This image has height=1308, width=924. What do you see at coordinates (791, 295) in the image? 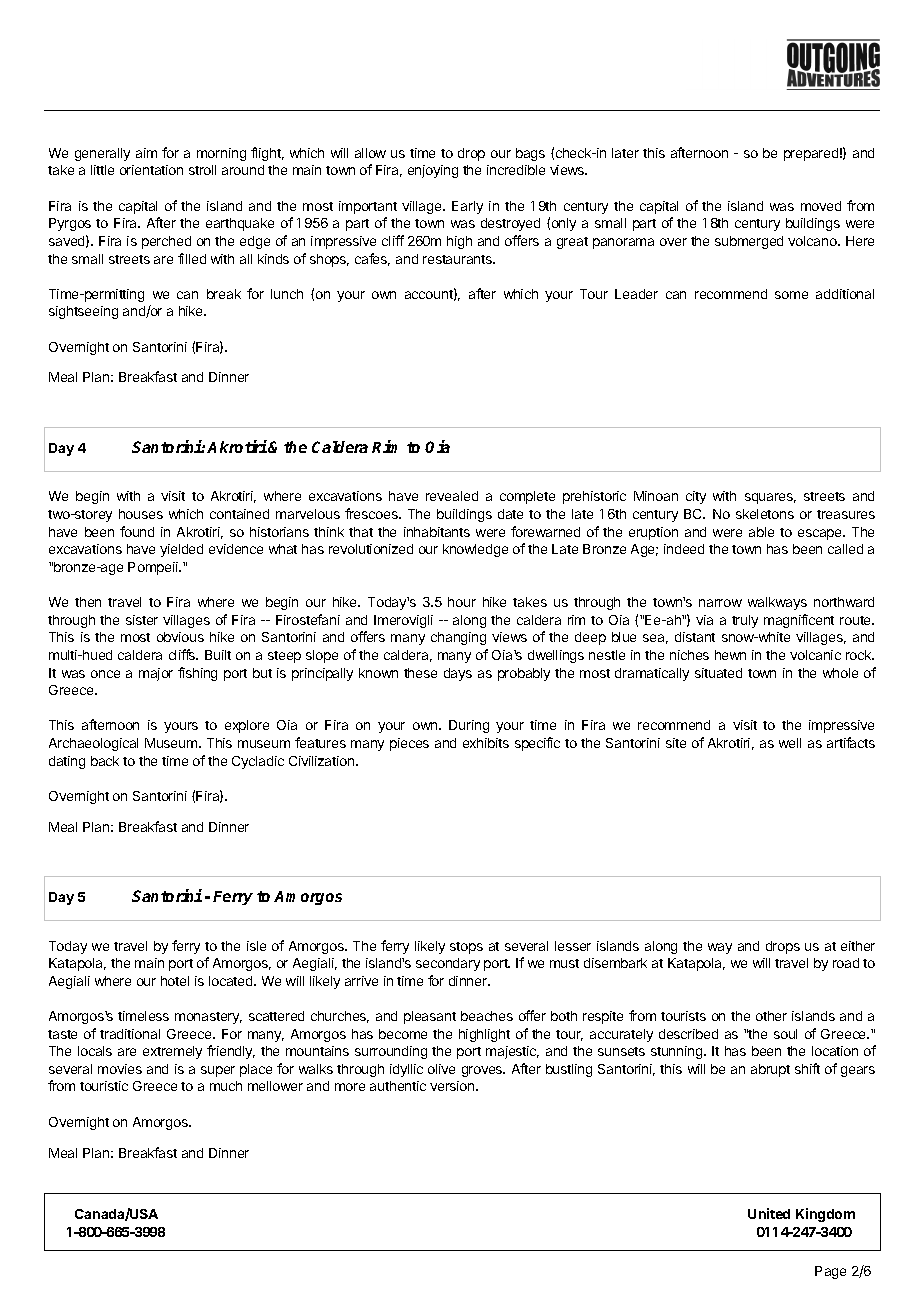
I see `some` at bounding box center [791, 295].
